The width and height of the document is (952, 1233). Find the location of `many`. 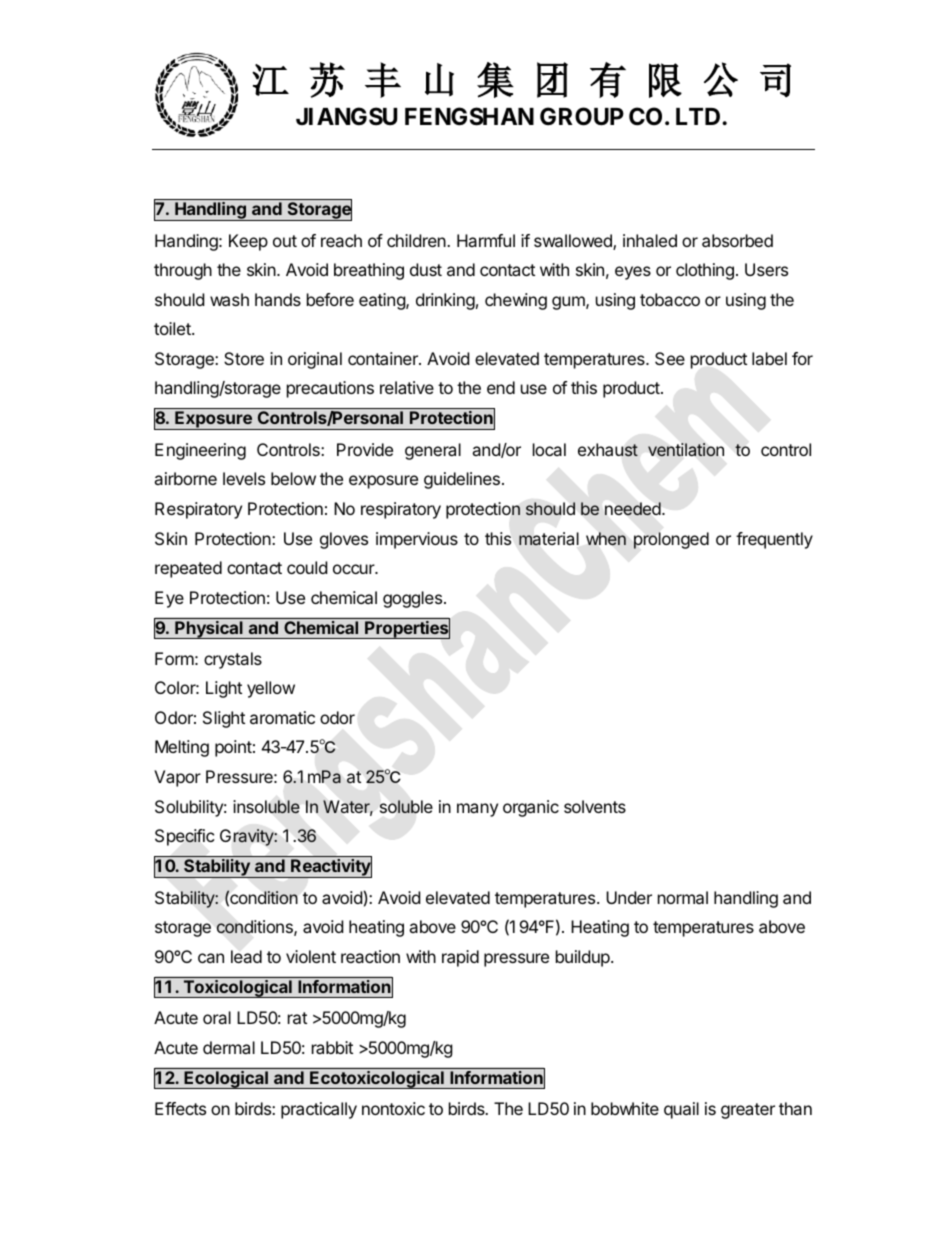

many is located at coordinates (477, 810).
